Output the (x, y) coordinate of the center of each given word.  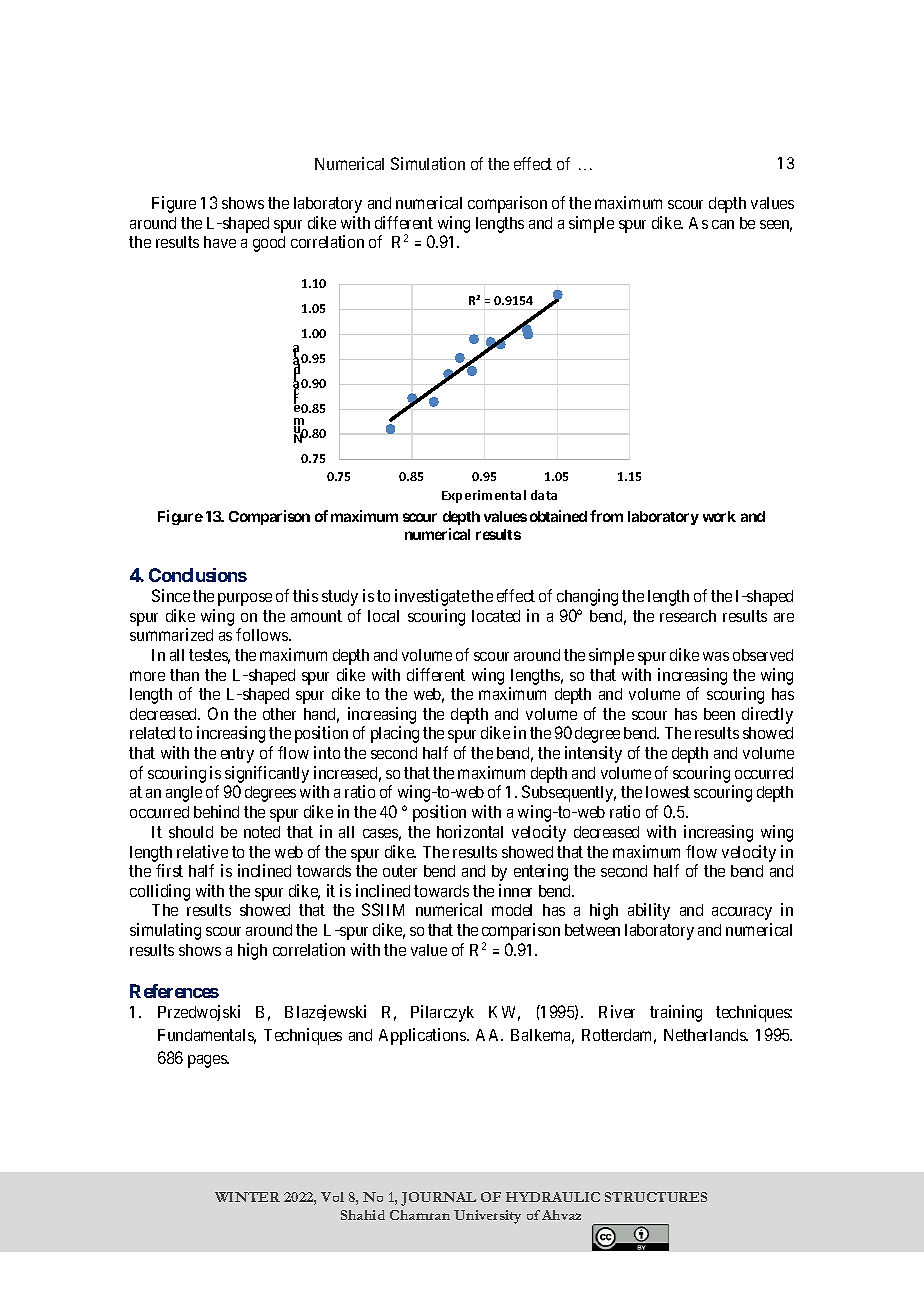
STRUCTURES (656, 1197)
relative (202, 851)
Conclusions (198, 575)
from (606, 516)
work (719, 516)
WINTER (247, 1197)
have (220, 242)
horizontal (470, 831)
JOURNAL (438, 1199)
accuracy (742, 913)
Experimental (484, 496)
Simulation (428, 163)
